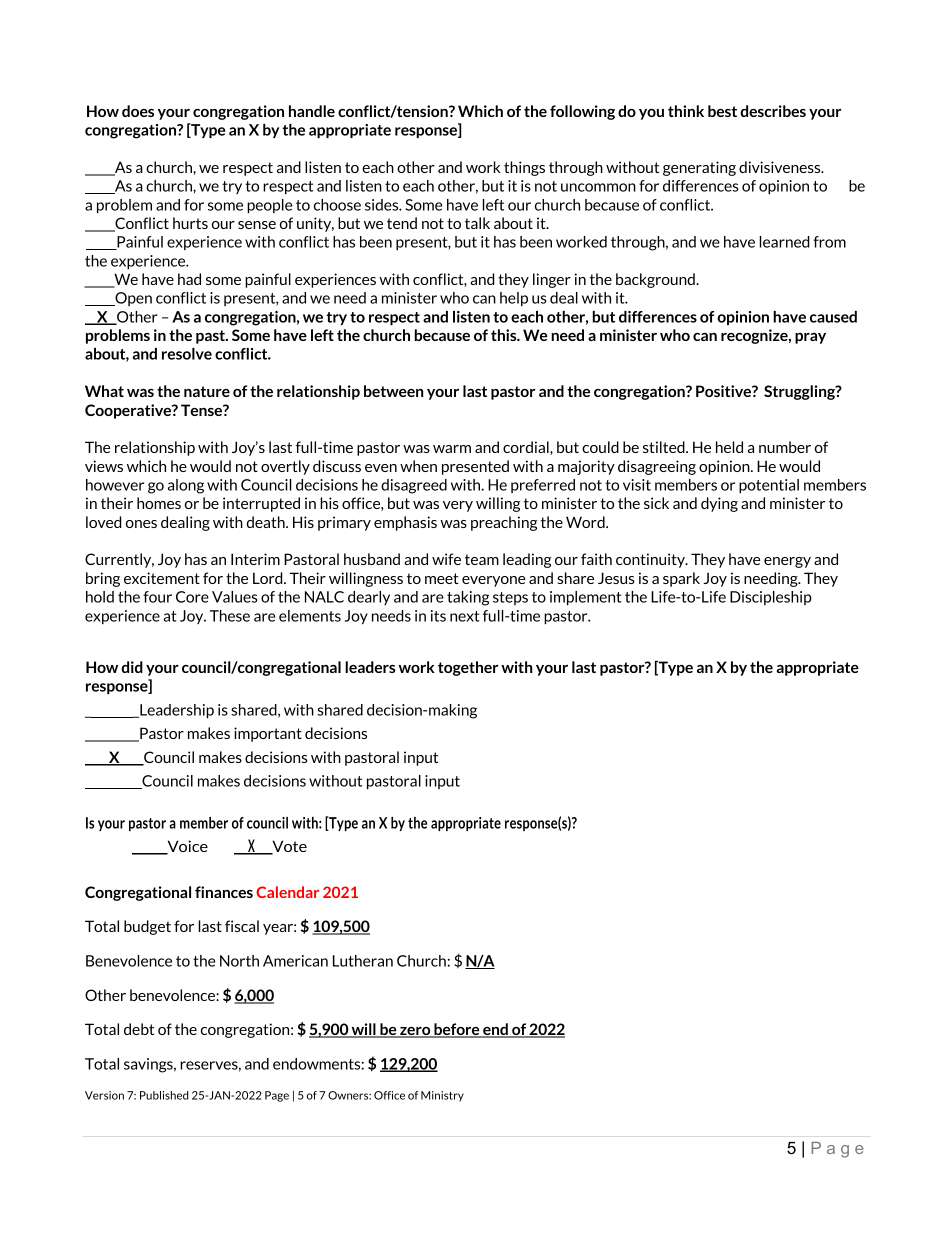  I want to click on does, so click(138, 111).
